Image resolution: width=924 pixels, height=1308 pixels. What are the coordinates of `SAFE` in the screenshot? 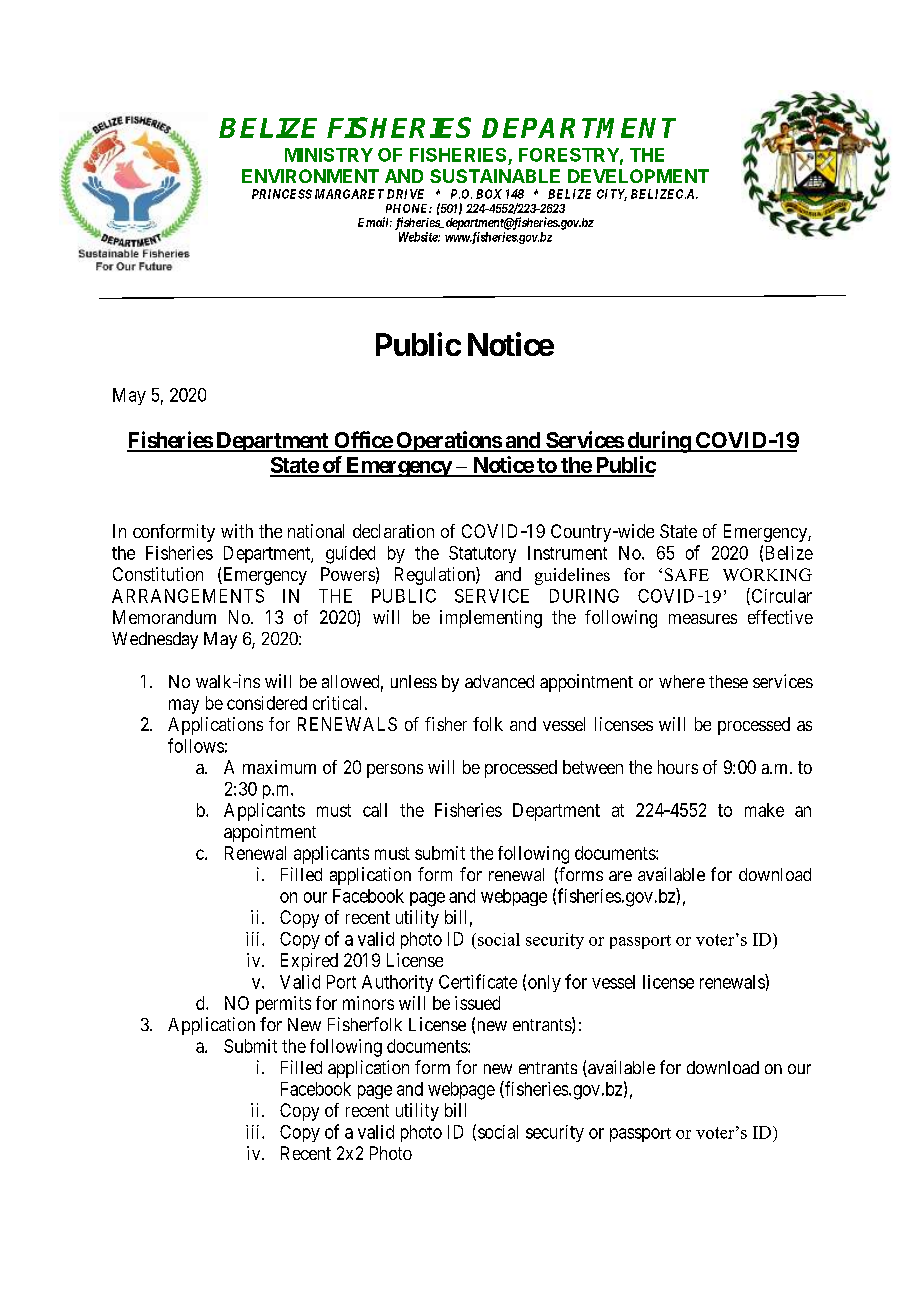 It's located at (687, 574).
